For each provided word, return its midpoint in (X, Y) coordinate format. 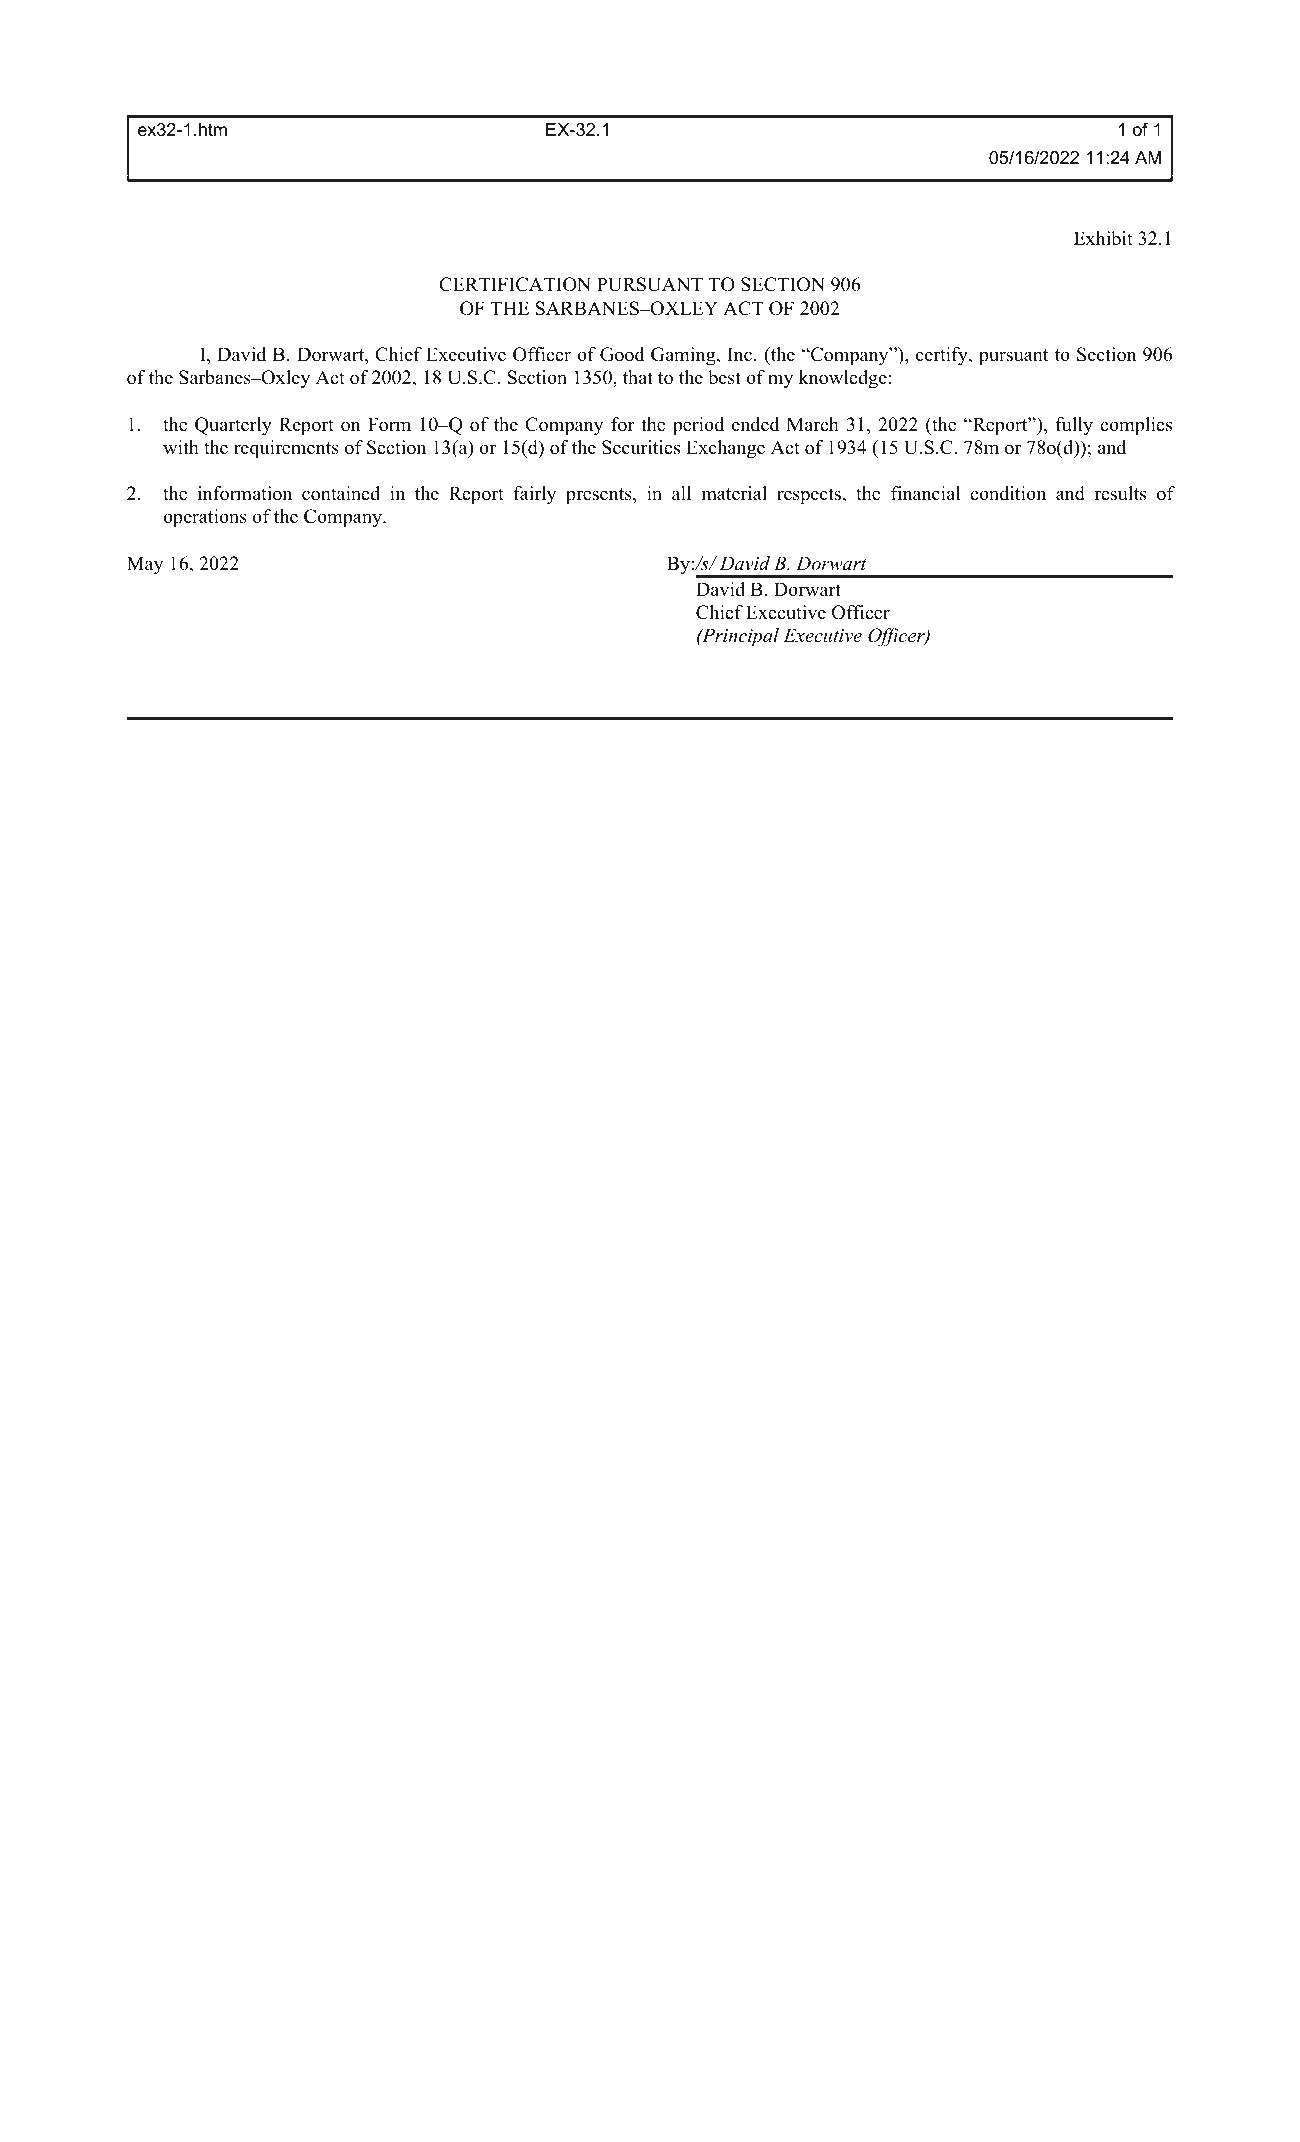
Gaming (684, 356)
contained (341, 493)
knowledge (843, 379)
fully (1074, 426)
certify (943, 356)
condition (1008, 493)
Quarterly (233, 426)
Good (622, 354)
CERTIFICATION (515, 284)
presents (600, 496)
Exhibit (1103, 238)
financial (925, 493)
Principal (739, 637)
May (145, 565)
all (681, 493)
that (638, 377)
